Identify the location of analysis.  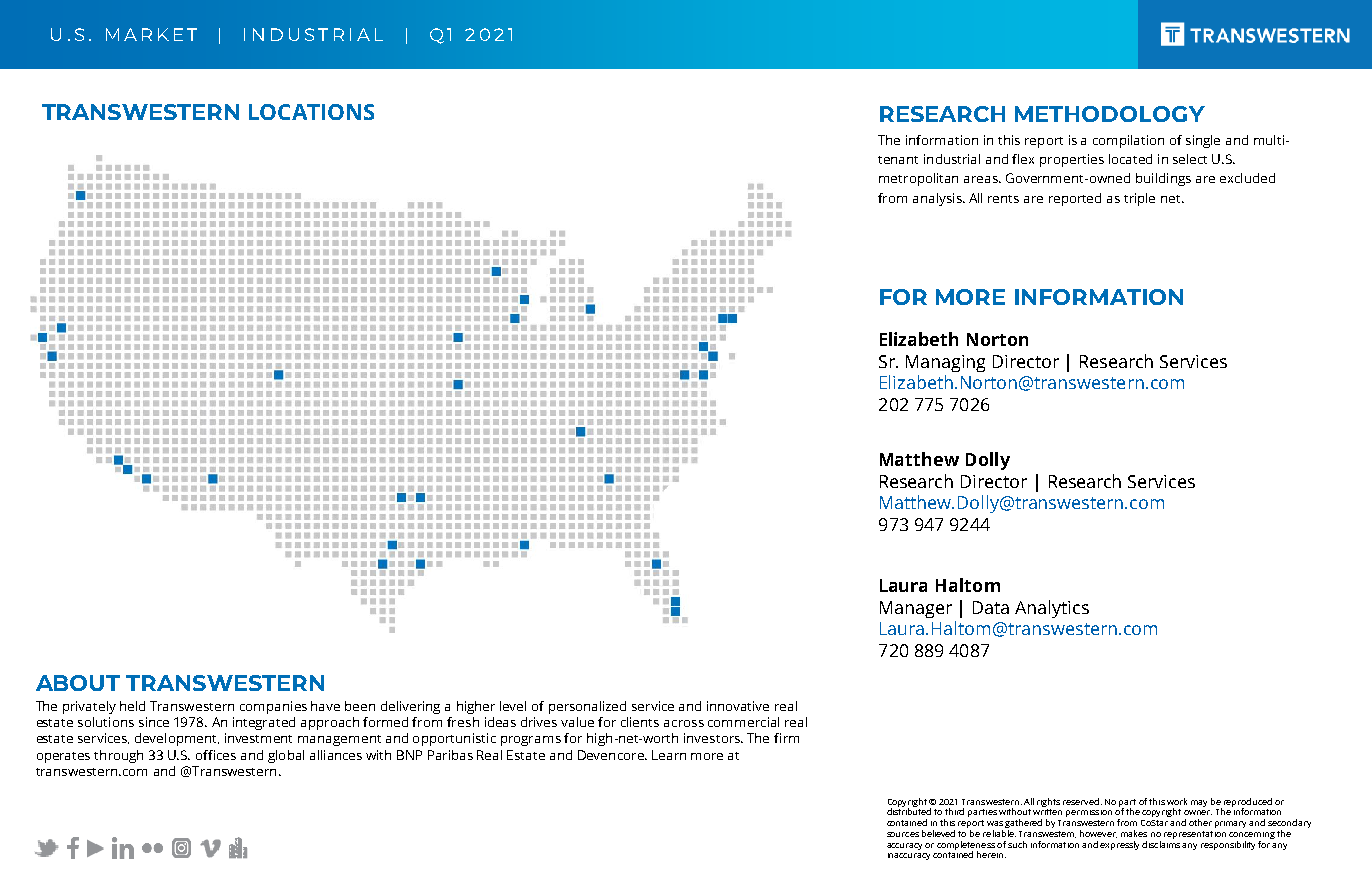
(938, 199).
